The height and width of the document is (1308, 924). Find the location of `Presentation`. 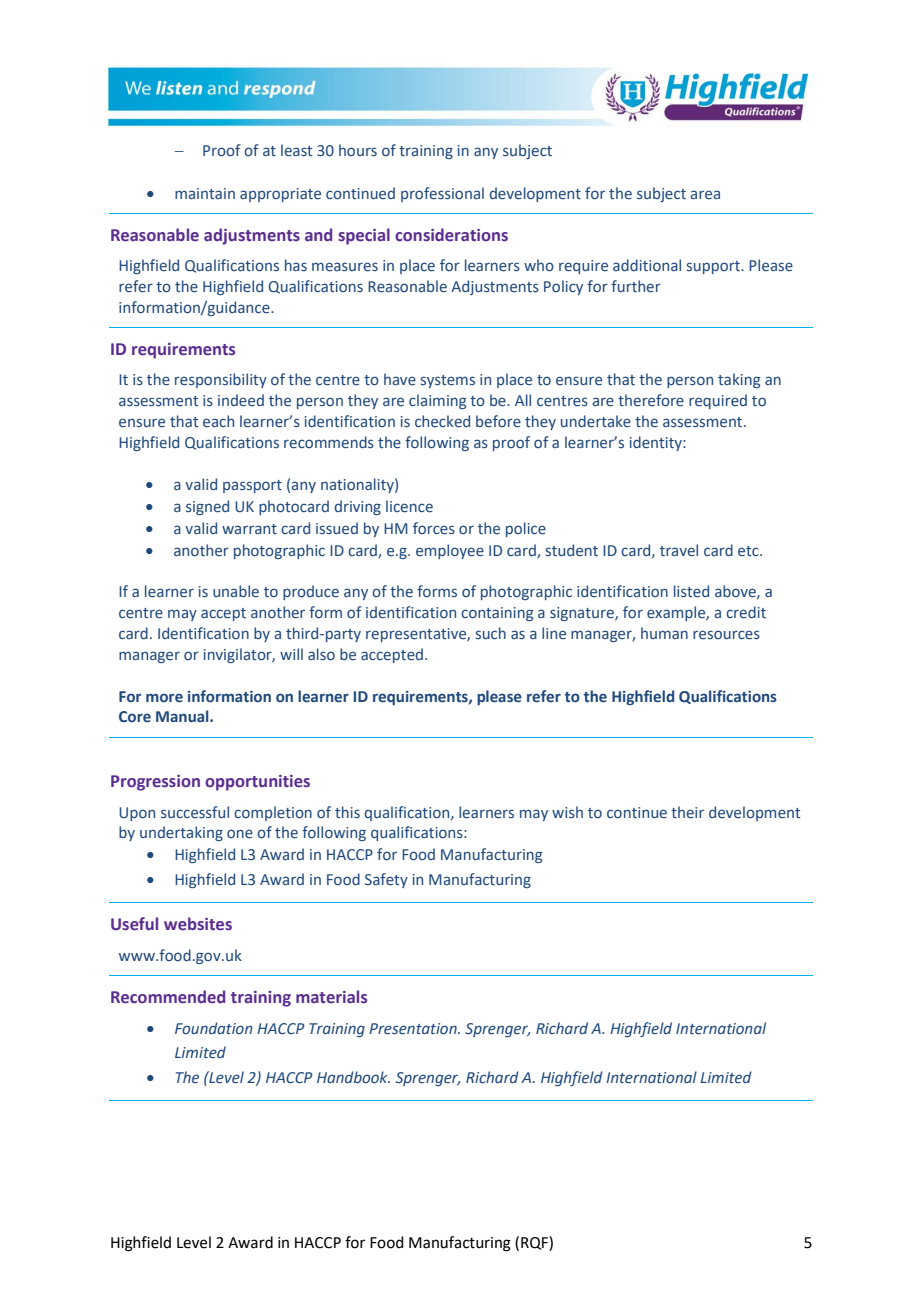

Presentation is located at coordinates (414, 1029).
